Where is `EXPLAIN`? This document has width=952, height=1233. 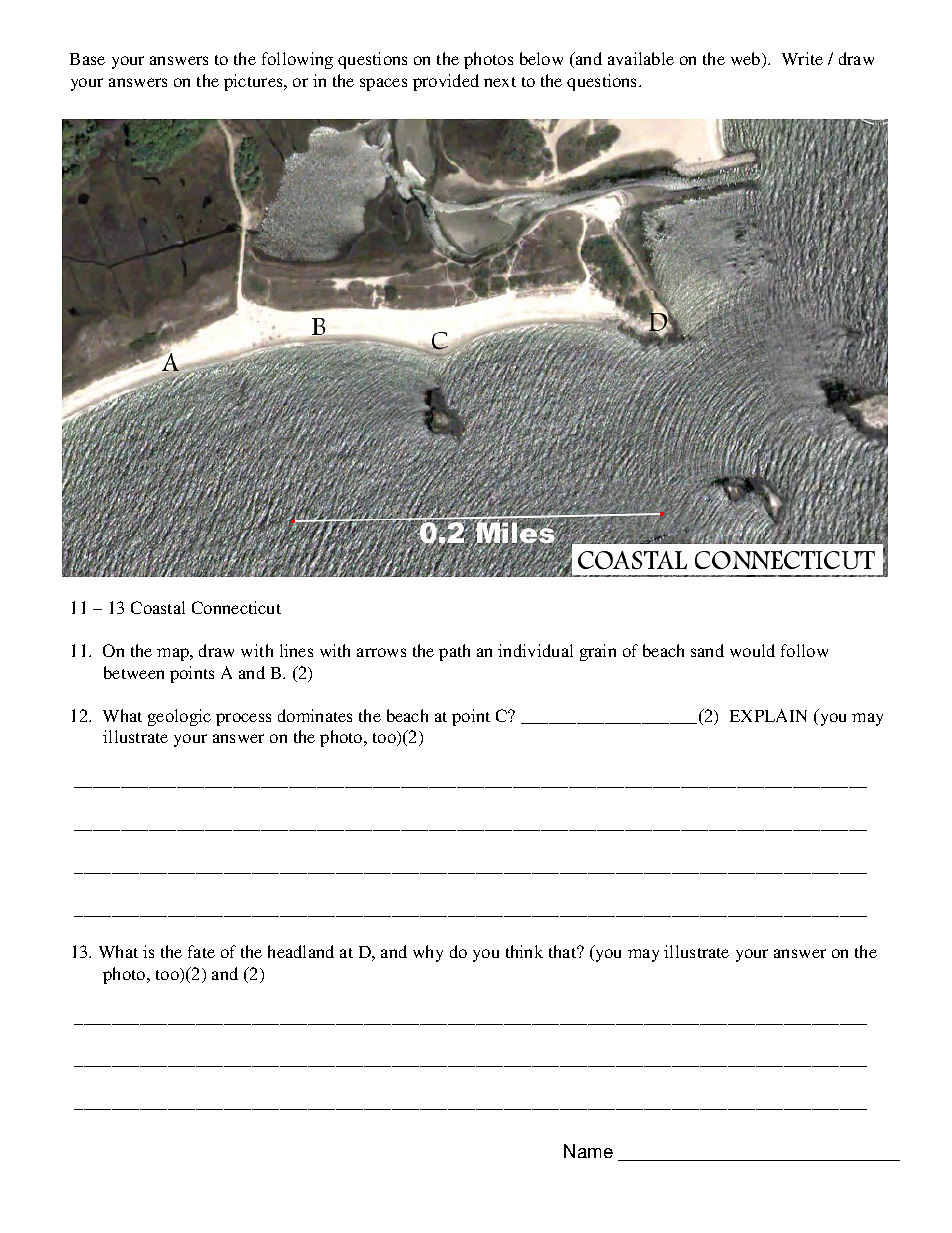 EXPLAIN is located at coordinates (768, 715).
